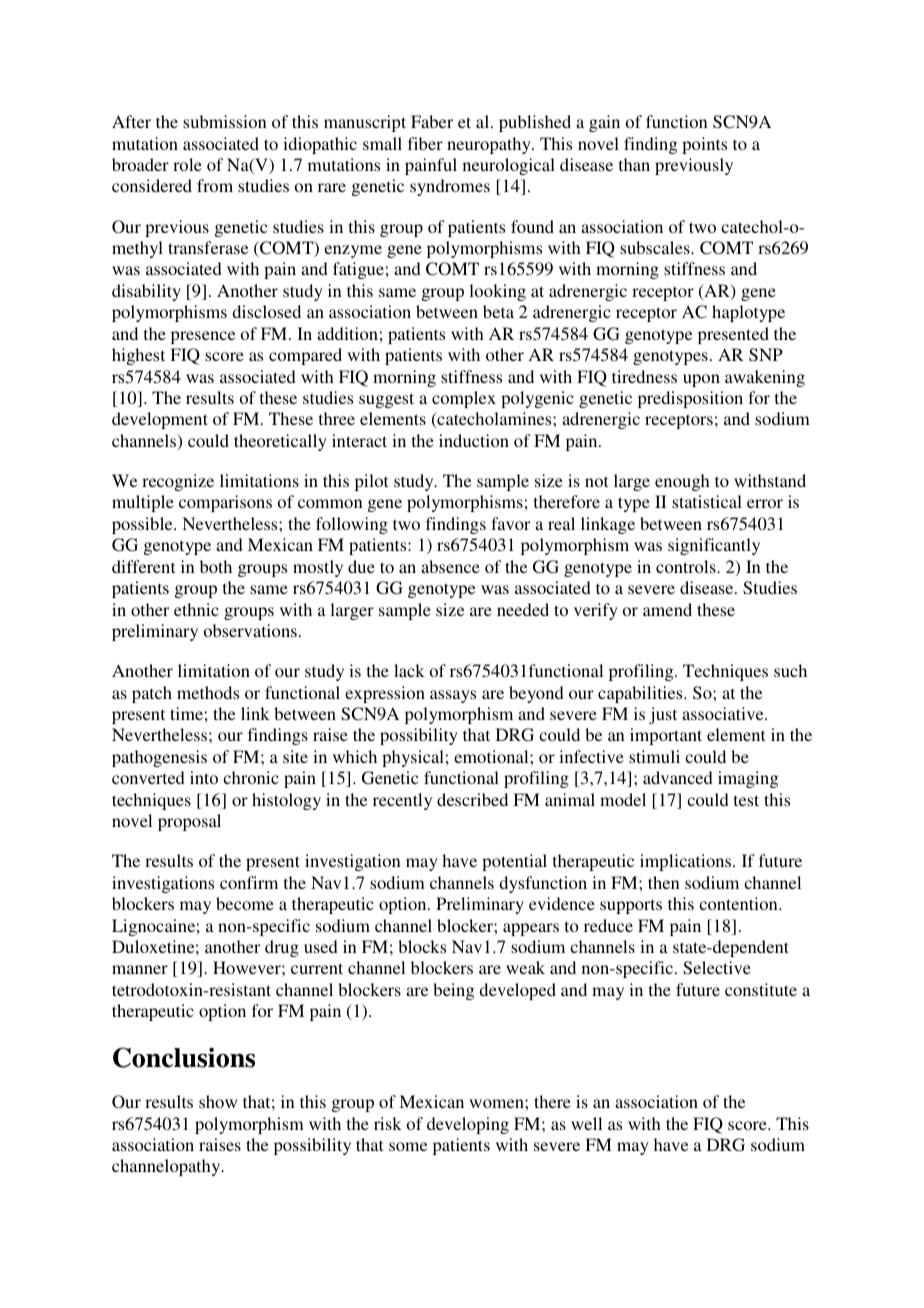 The image size is (924, 1308). What do you see at coordinates (472, 799) in the screenshot?
I see `described` at bounding box center [472, 799].
